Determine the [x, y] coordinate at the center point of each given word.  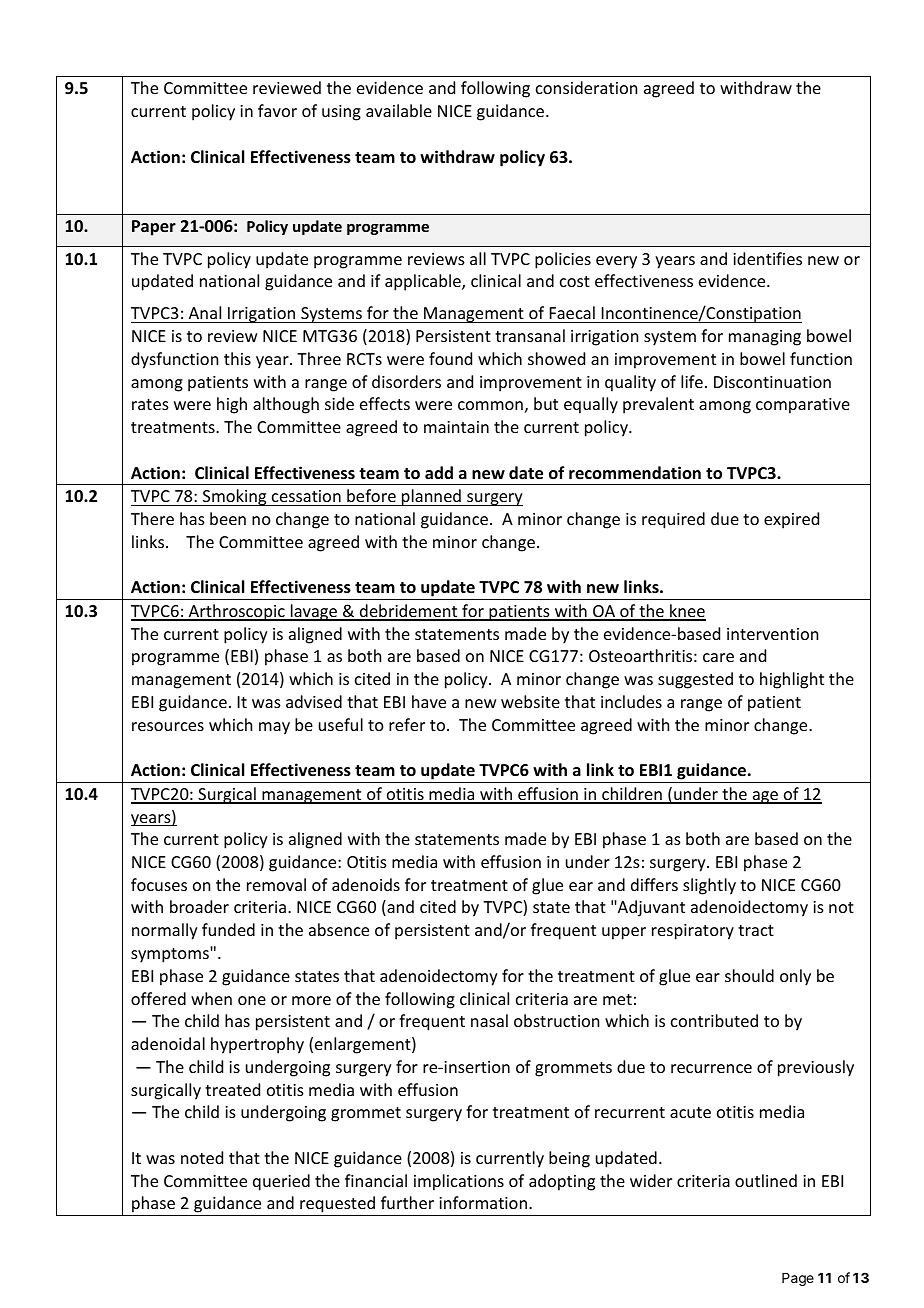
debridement [409, 612]
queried [281, 1182]
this [237, 358]
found [450, 358]
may [274, 728]
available [399, 110]
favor [277, 110]
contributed [714, 1020]
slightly [709, 886]
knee [687, 612]
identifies [767, 258]
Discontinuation [772, 382]
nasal [489, 1020]
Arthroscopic [237, 612]
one [252, 1000]
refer [407, 724]
